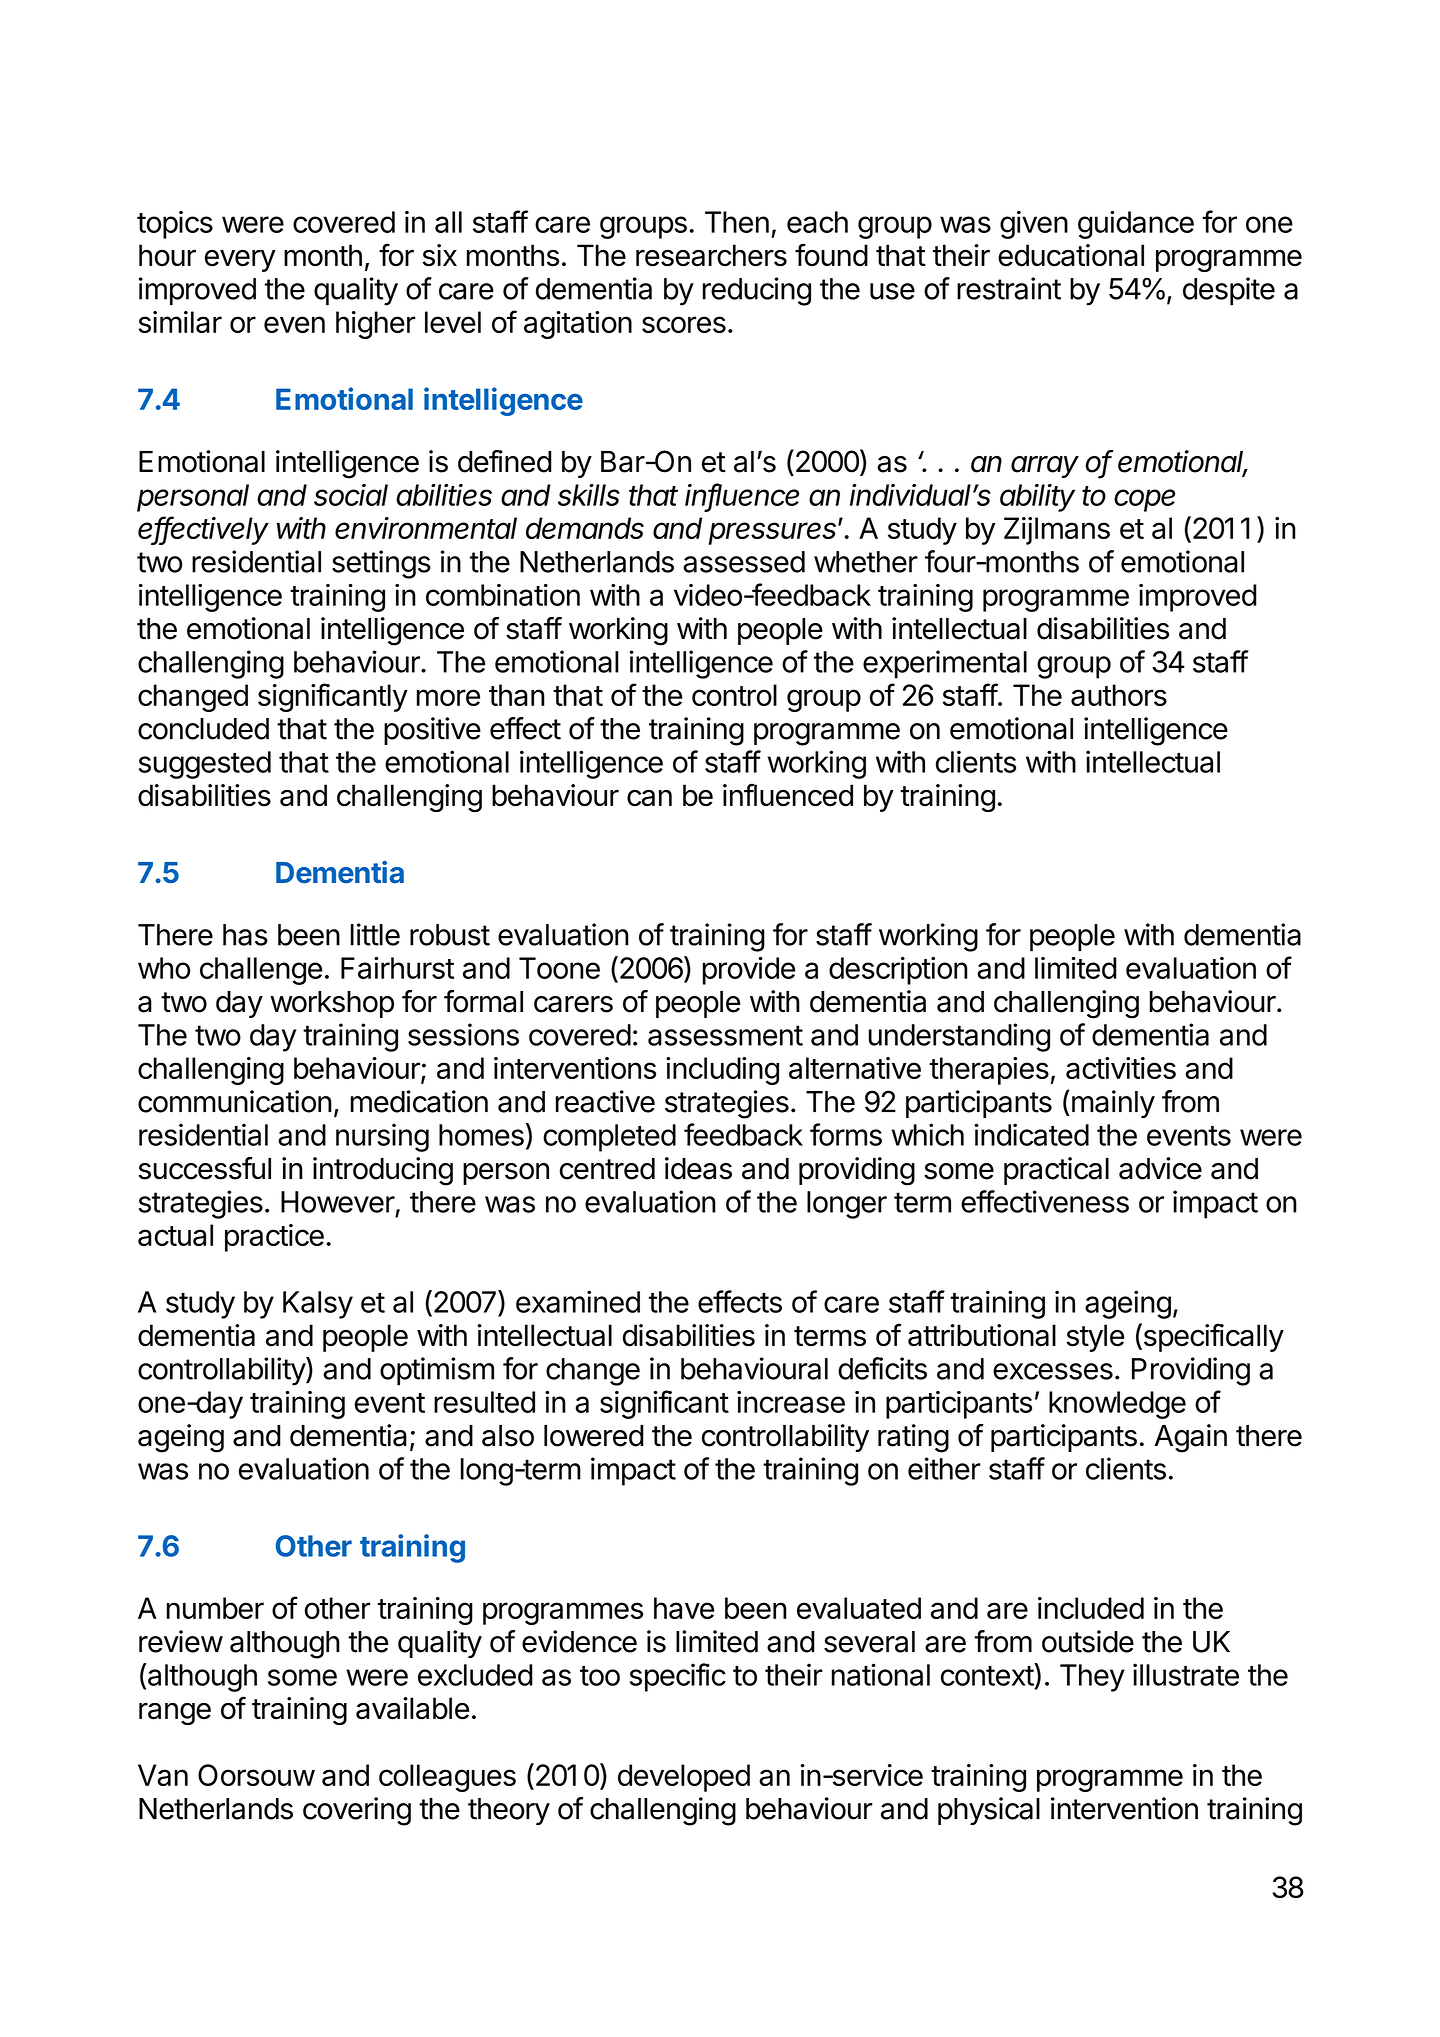 This document has width=1440, height=2037. Describe the element at coordinates (684, 1778) in the document. I see `developed` at that location.
